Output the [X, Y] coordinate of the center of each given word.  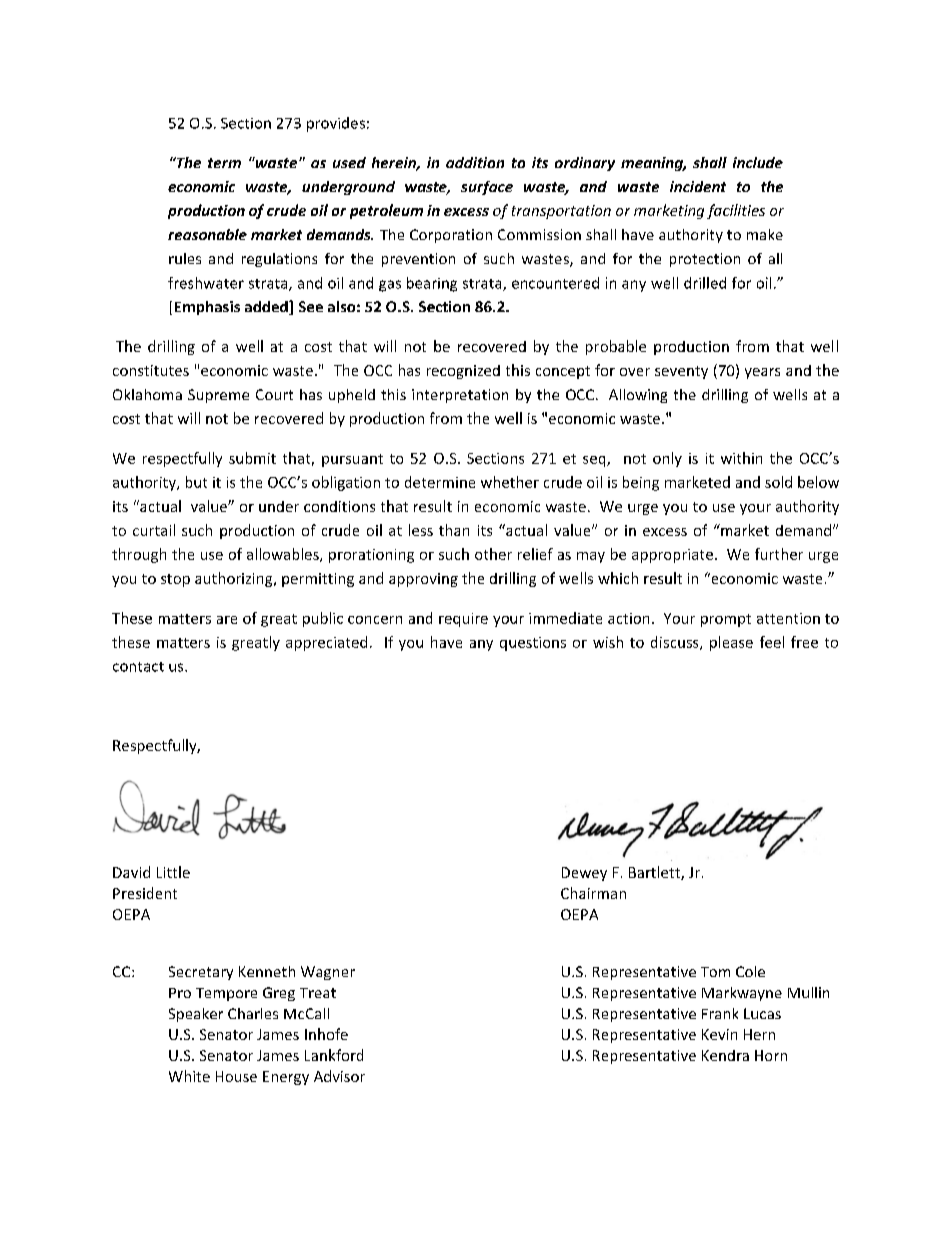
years [762, 373]
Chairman [593, 893]
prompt [726, 620]
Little [173, 872]
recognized [463, 372]
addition [475, 162]
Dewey [584, 874]
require [463, 620]
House [236, 1076]
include [758, 162]
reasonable [207, 234]
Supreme [218, 396]
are [227, 620]
